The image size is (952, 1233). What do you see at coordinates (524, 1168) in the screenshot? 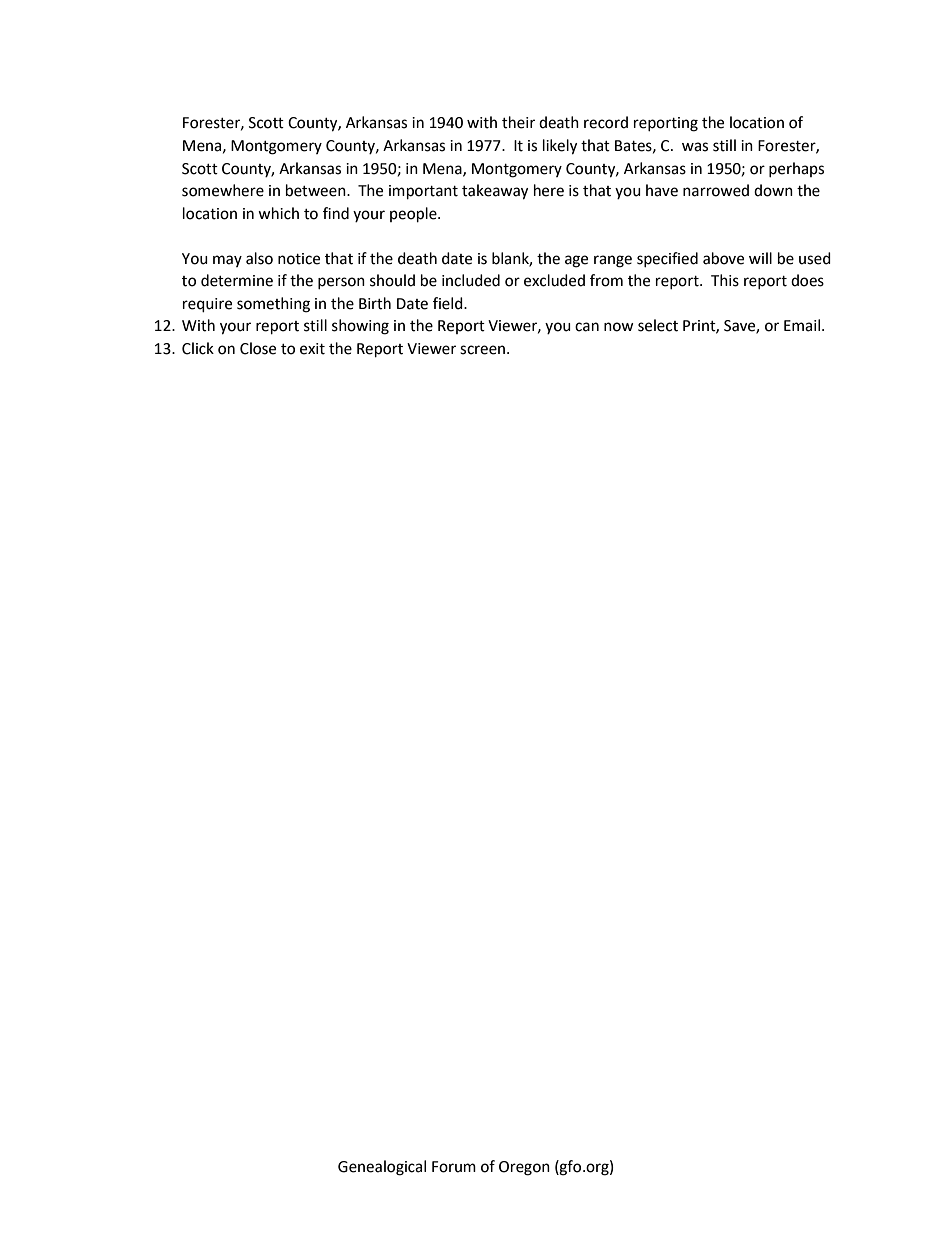
I see `Oregon` at bounding box center [524, 1168].
